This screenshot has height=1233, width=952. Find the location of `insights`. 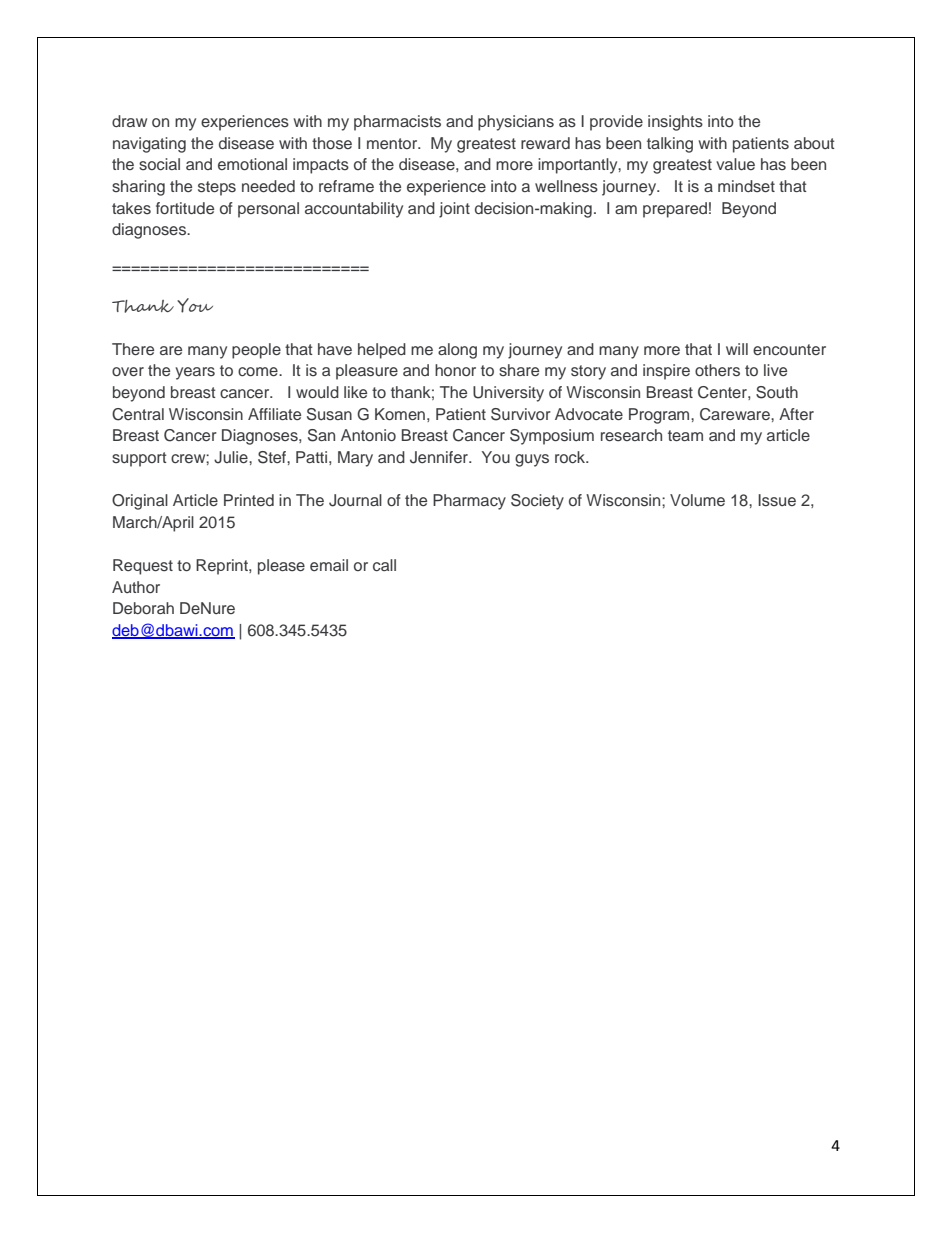

insights is located at coordinates (675, 123).
